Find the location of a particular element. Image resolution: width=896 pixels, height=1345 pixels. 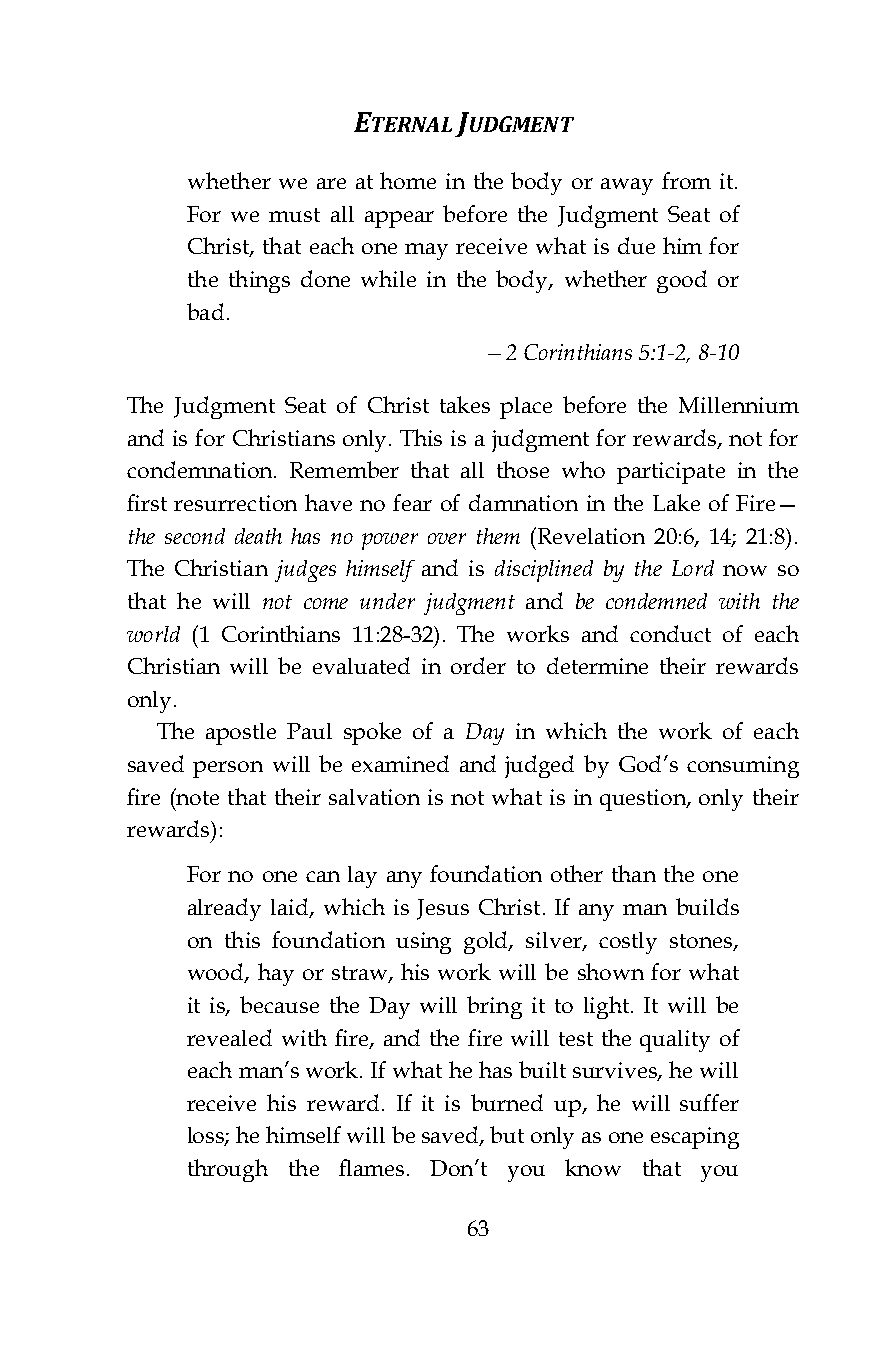

escaping is located at coordinates (695, 1138).
